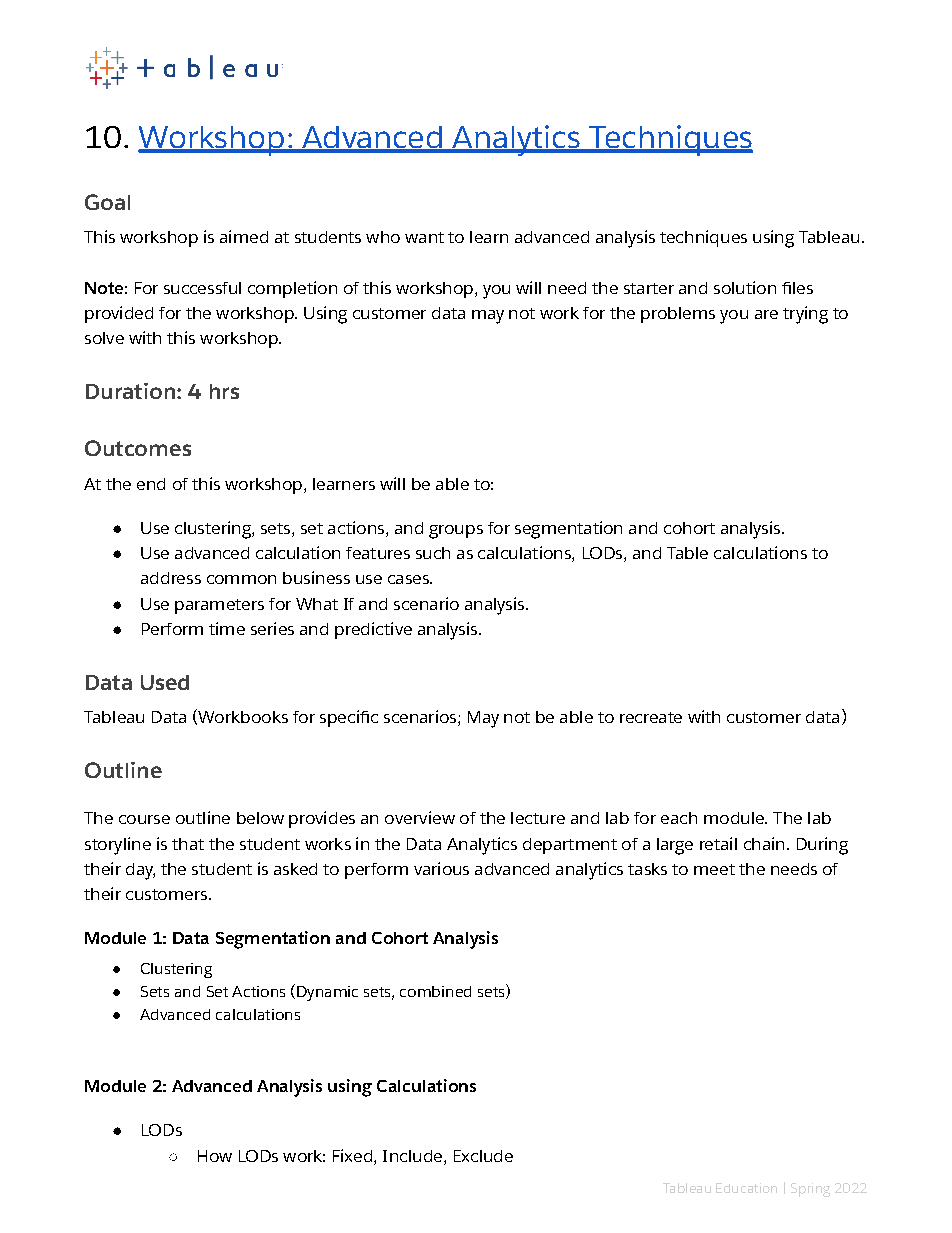  I want to click on specific, so click(349, 718).
